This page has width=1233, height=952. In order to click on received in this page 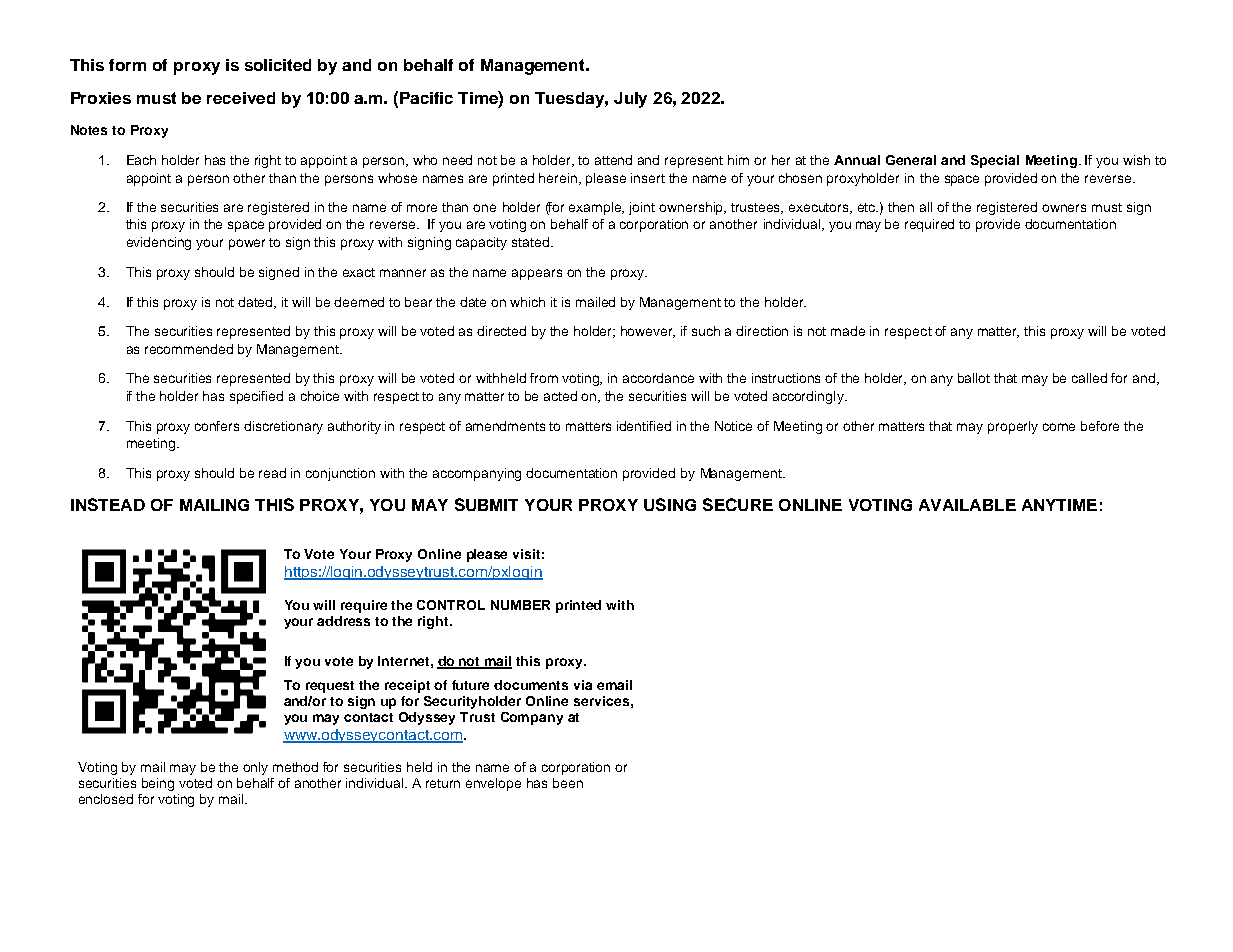, I will do `click(241, 98)`.
